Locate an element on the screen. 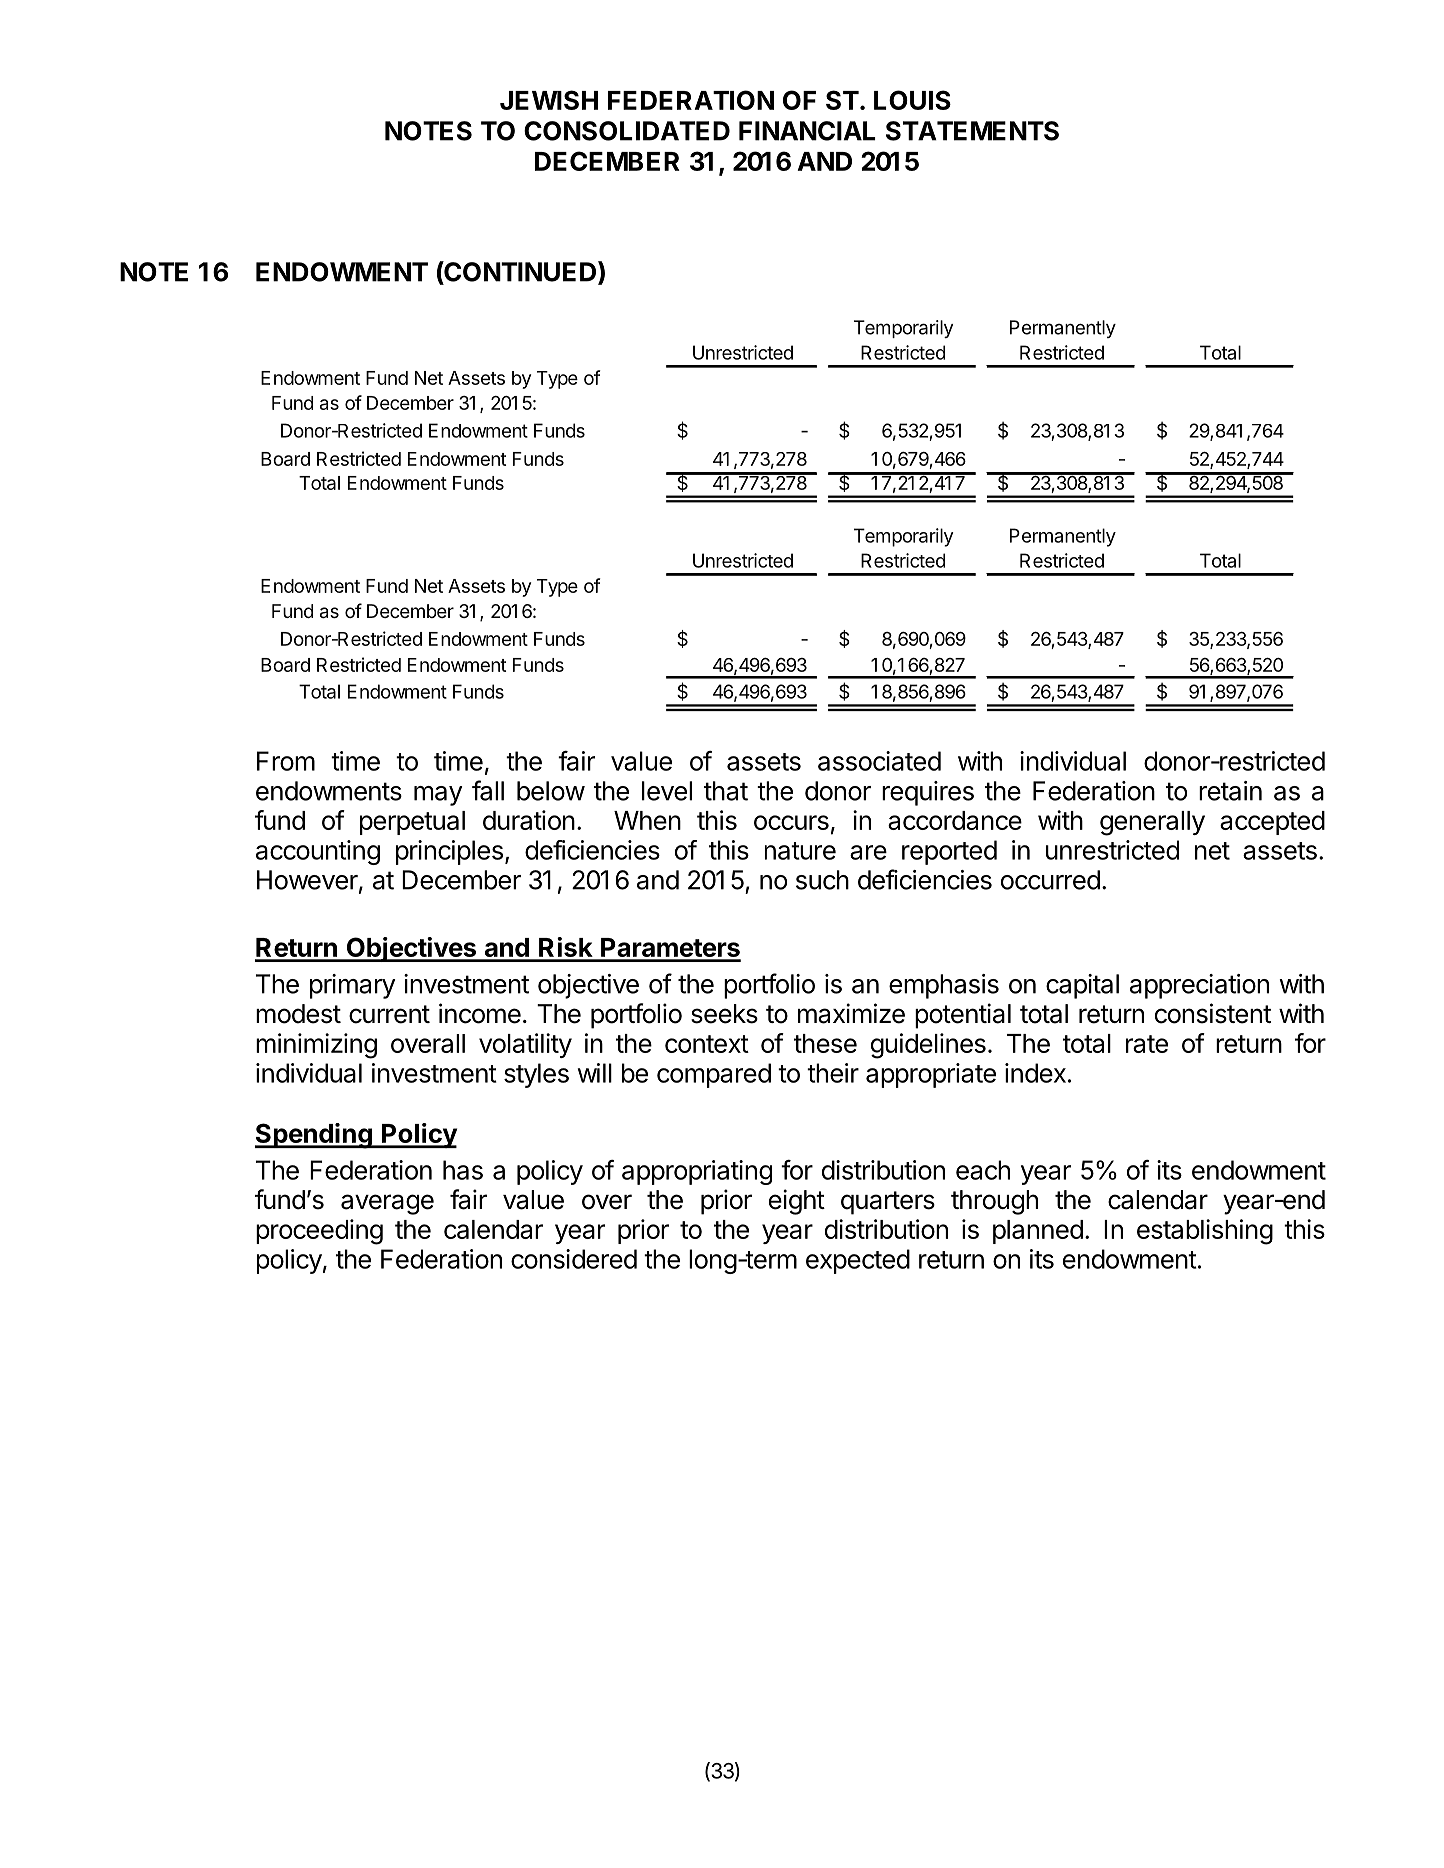 Image resolution: width=1444 pixels, height=1868 pixels. FINANCIAL is located at coordinates (807, 131).
